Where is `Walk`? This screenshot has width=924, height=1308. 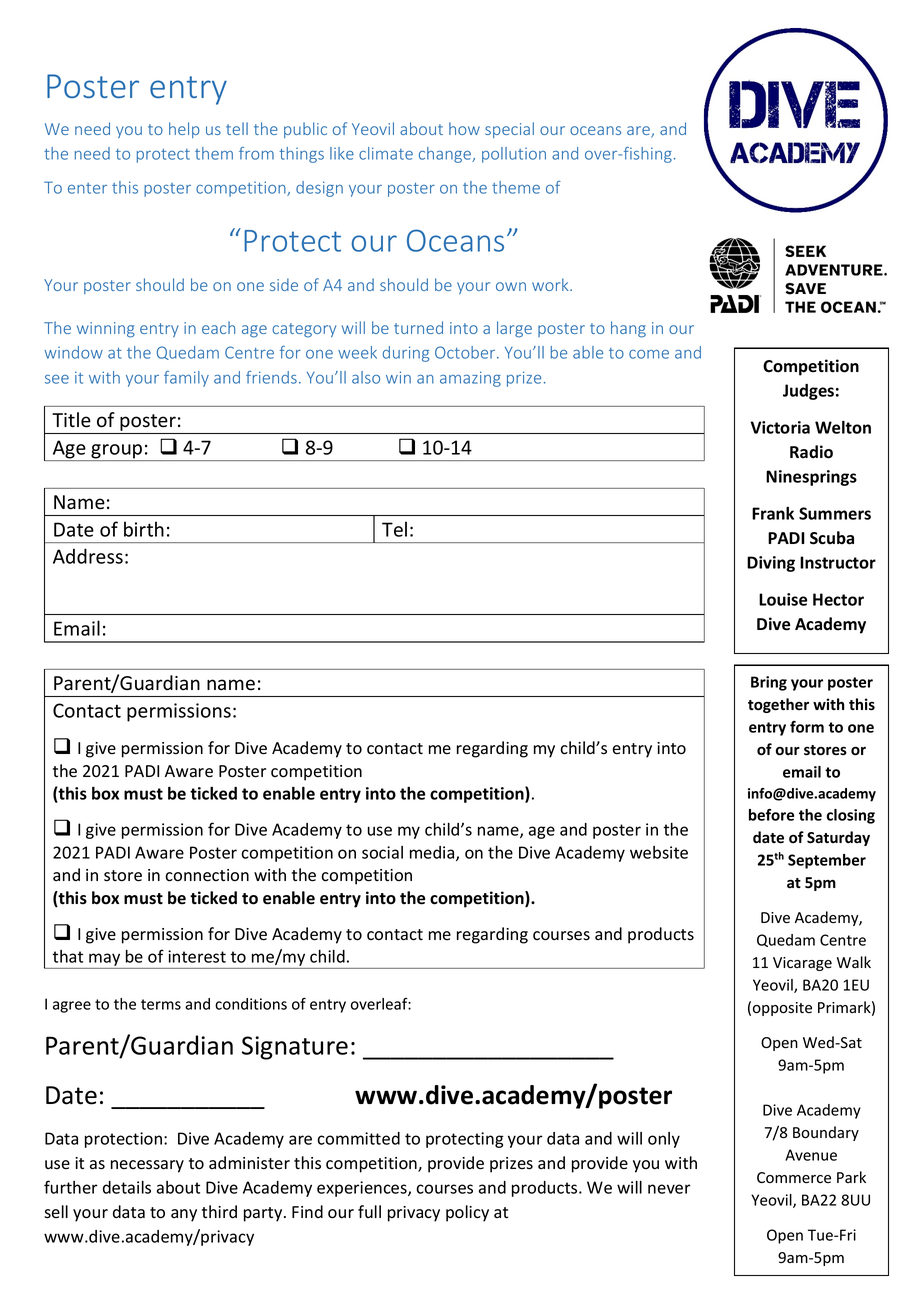
Walk is located at coordinates (854, 962).
